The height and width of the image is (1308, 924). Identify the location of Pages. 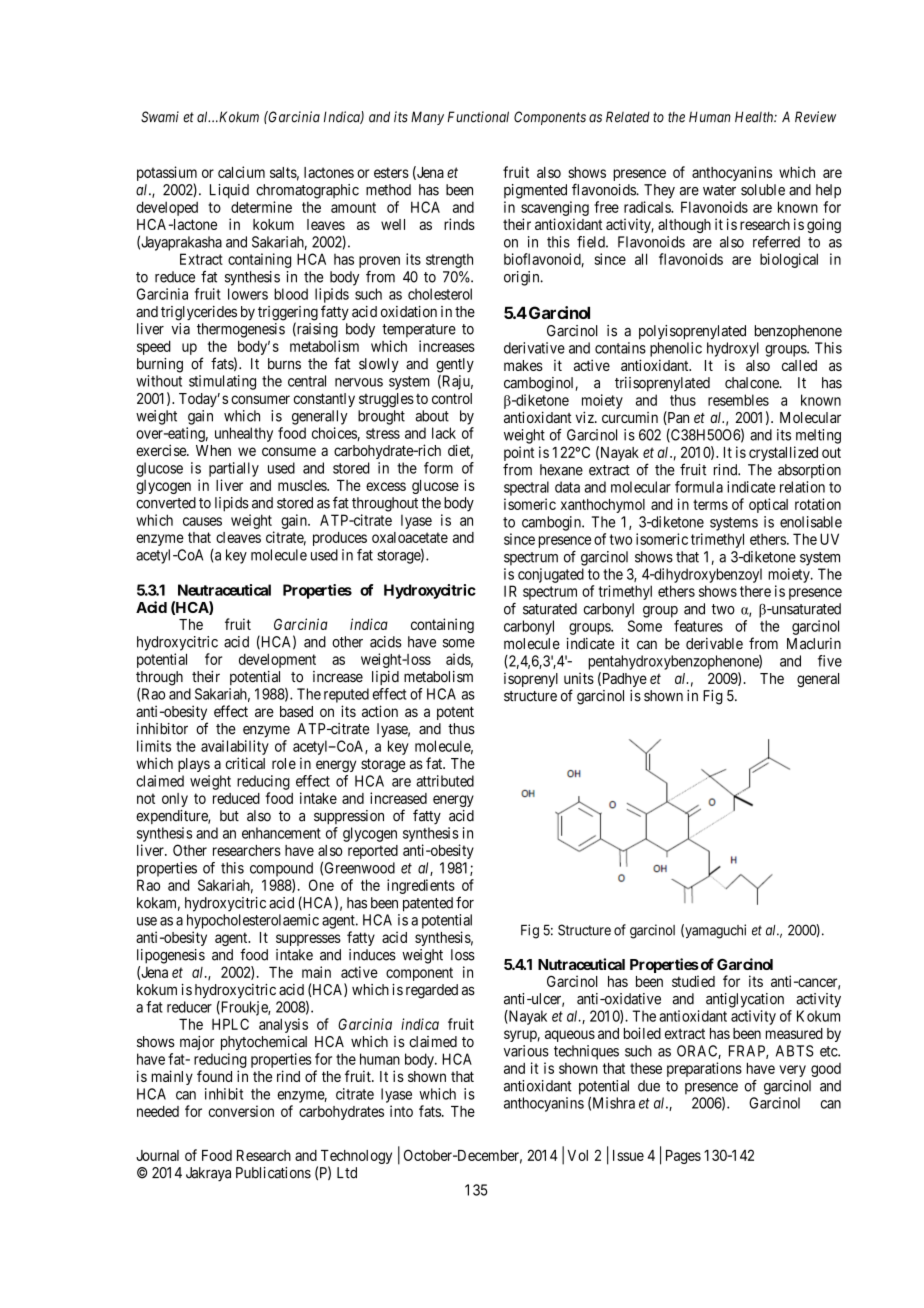
(683, 1157).
